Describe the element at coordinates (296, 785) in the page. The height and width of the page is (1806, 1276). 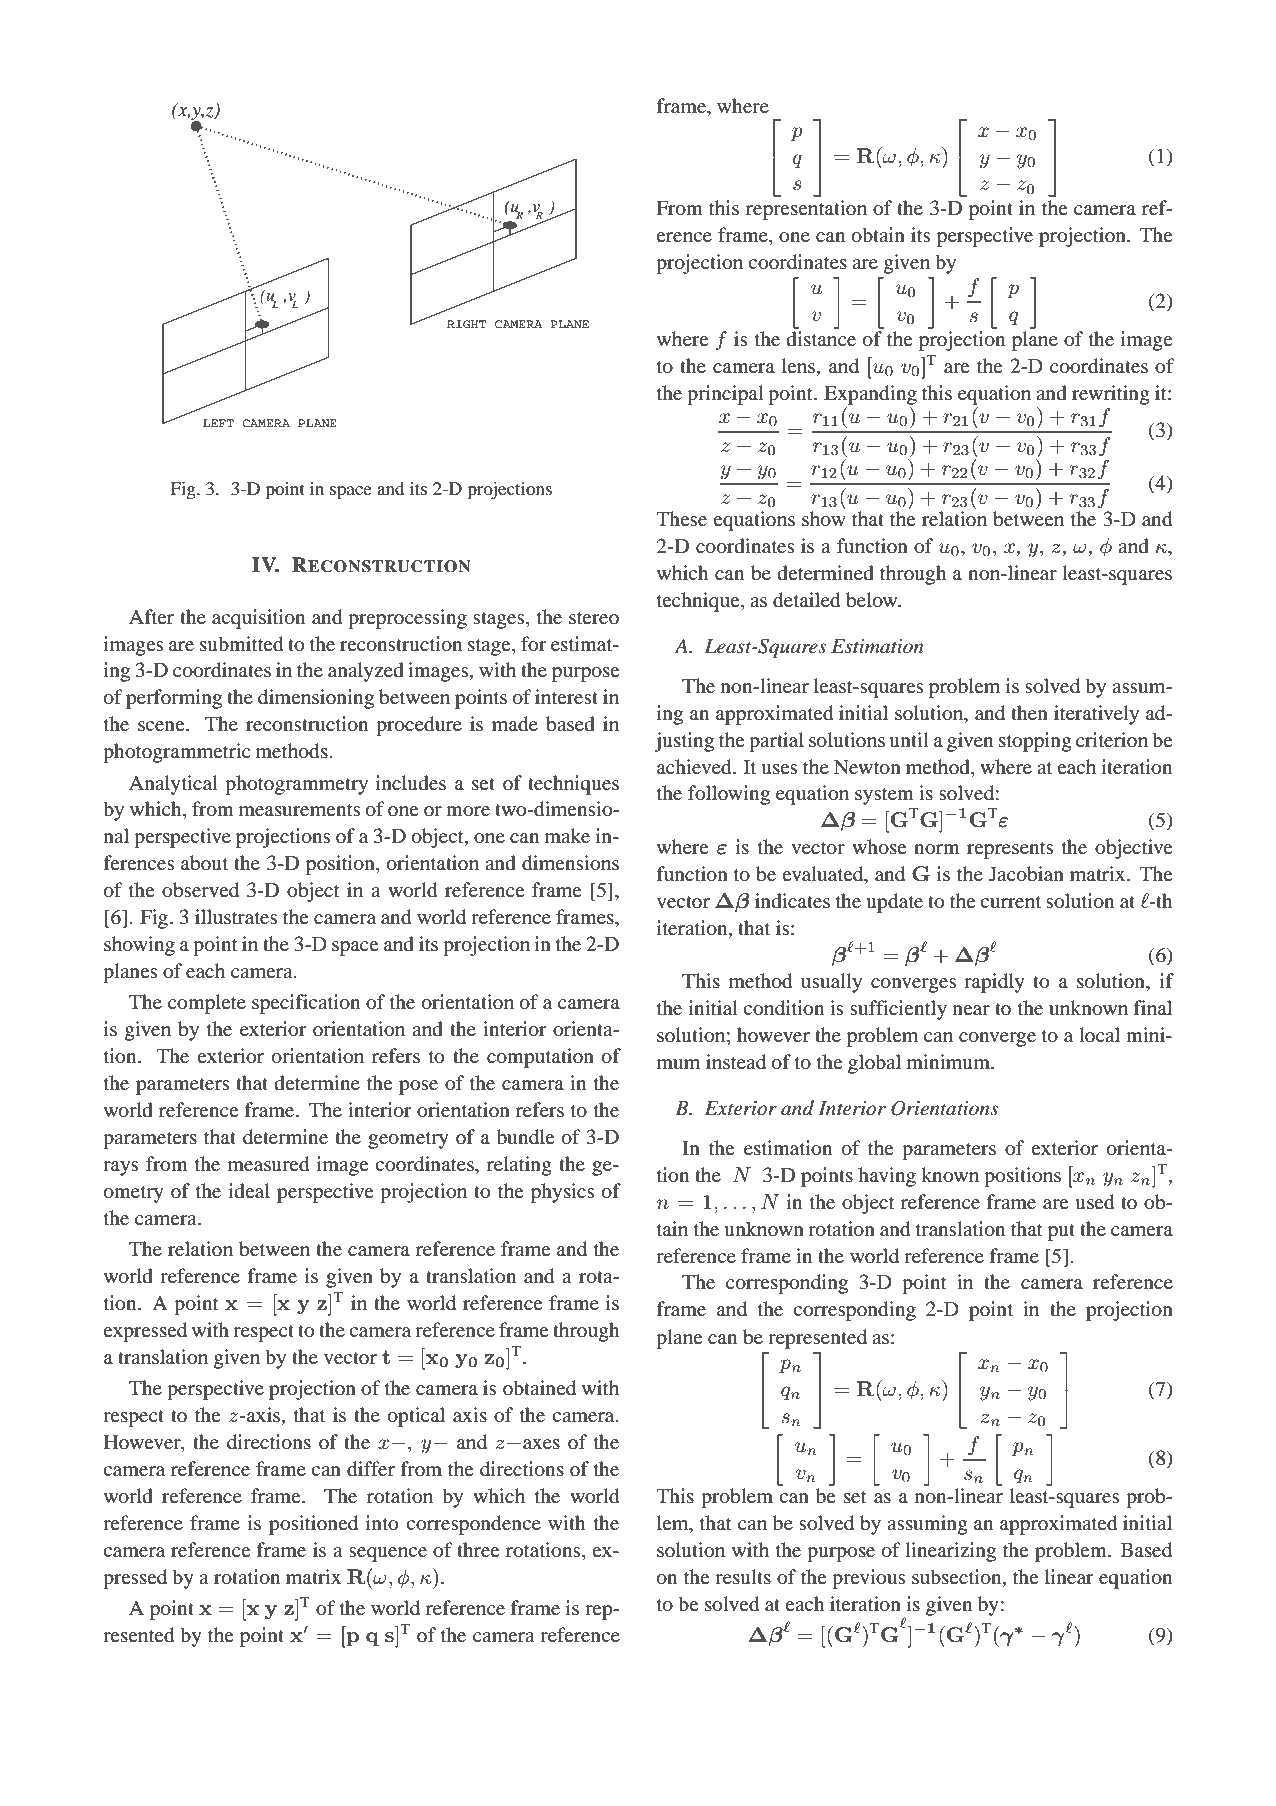
I see `photogrammetry` at that location.
